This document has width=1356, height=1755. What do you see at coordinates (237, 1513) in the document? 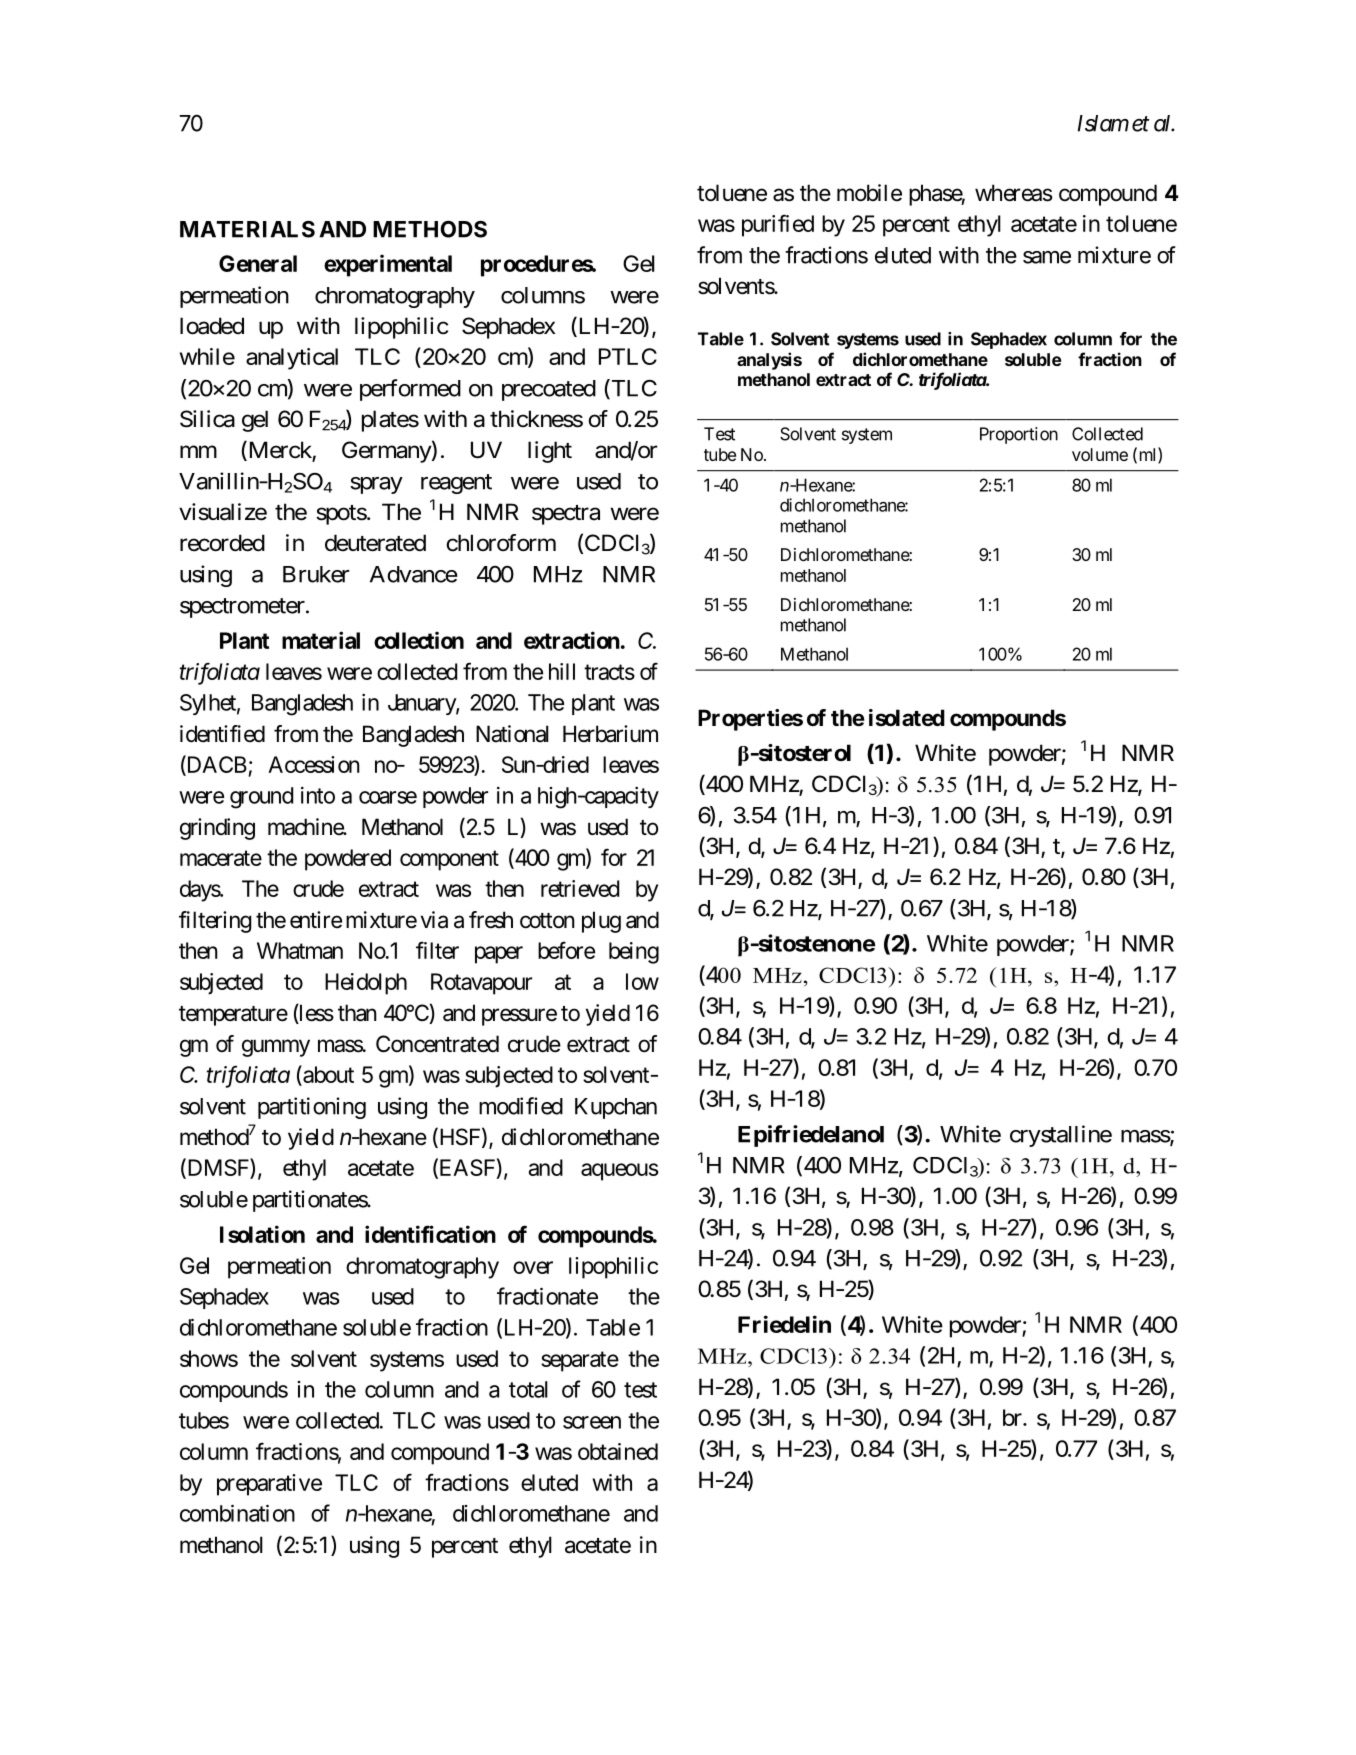
I see `combination` at bounding box center [237, 1513].
